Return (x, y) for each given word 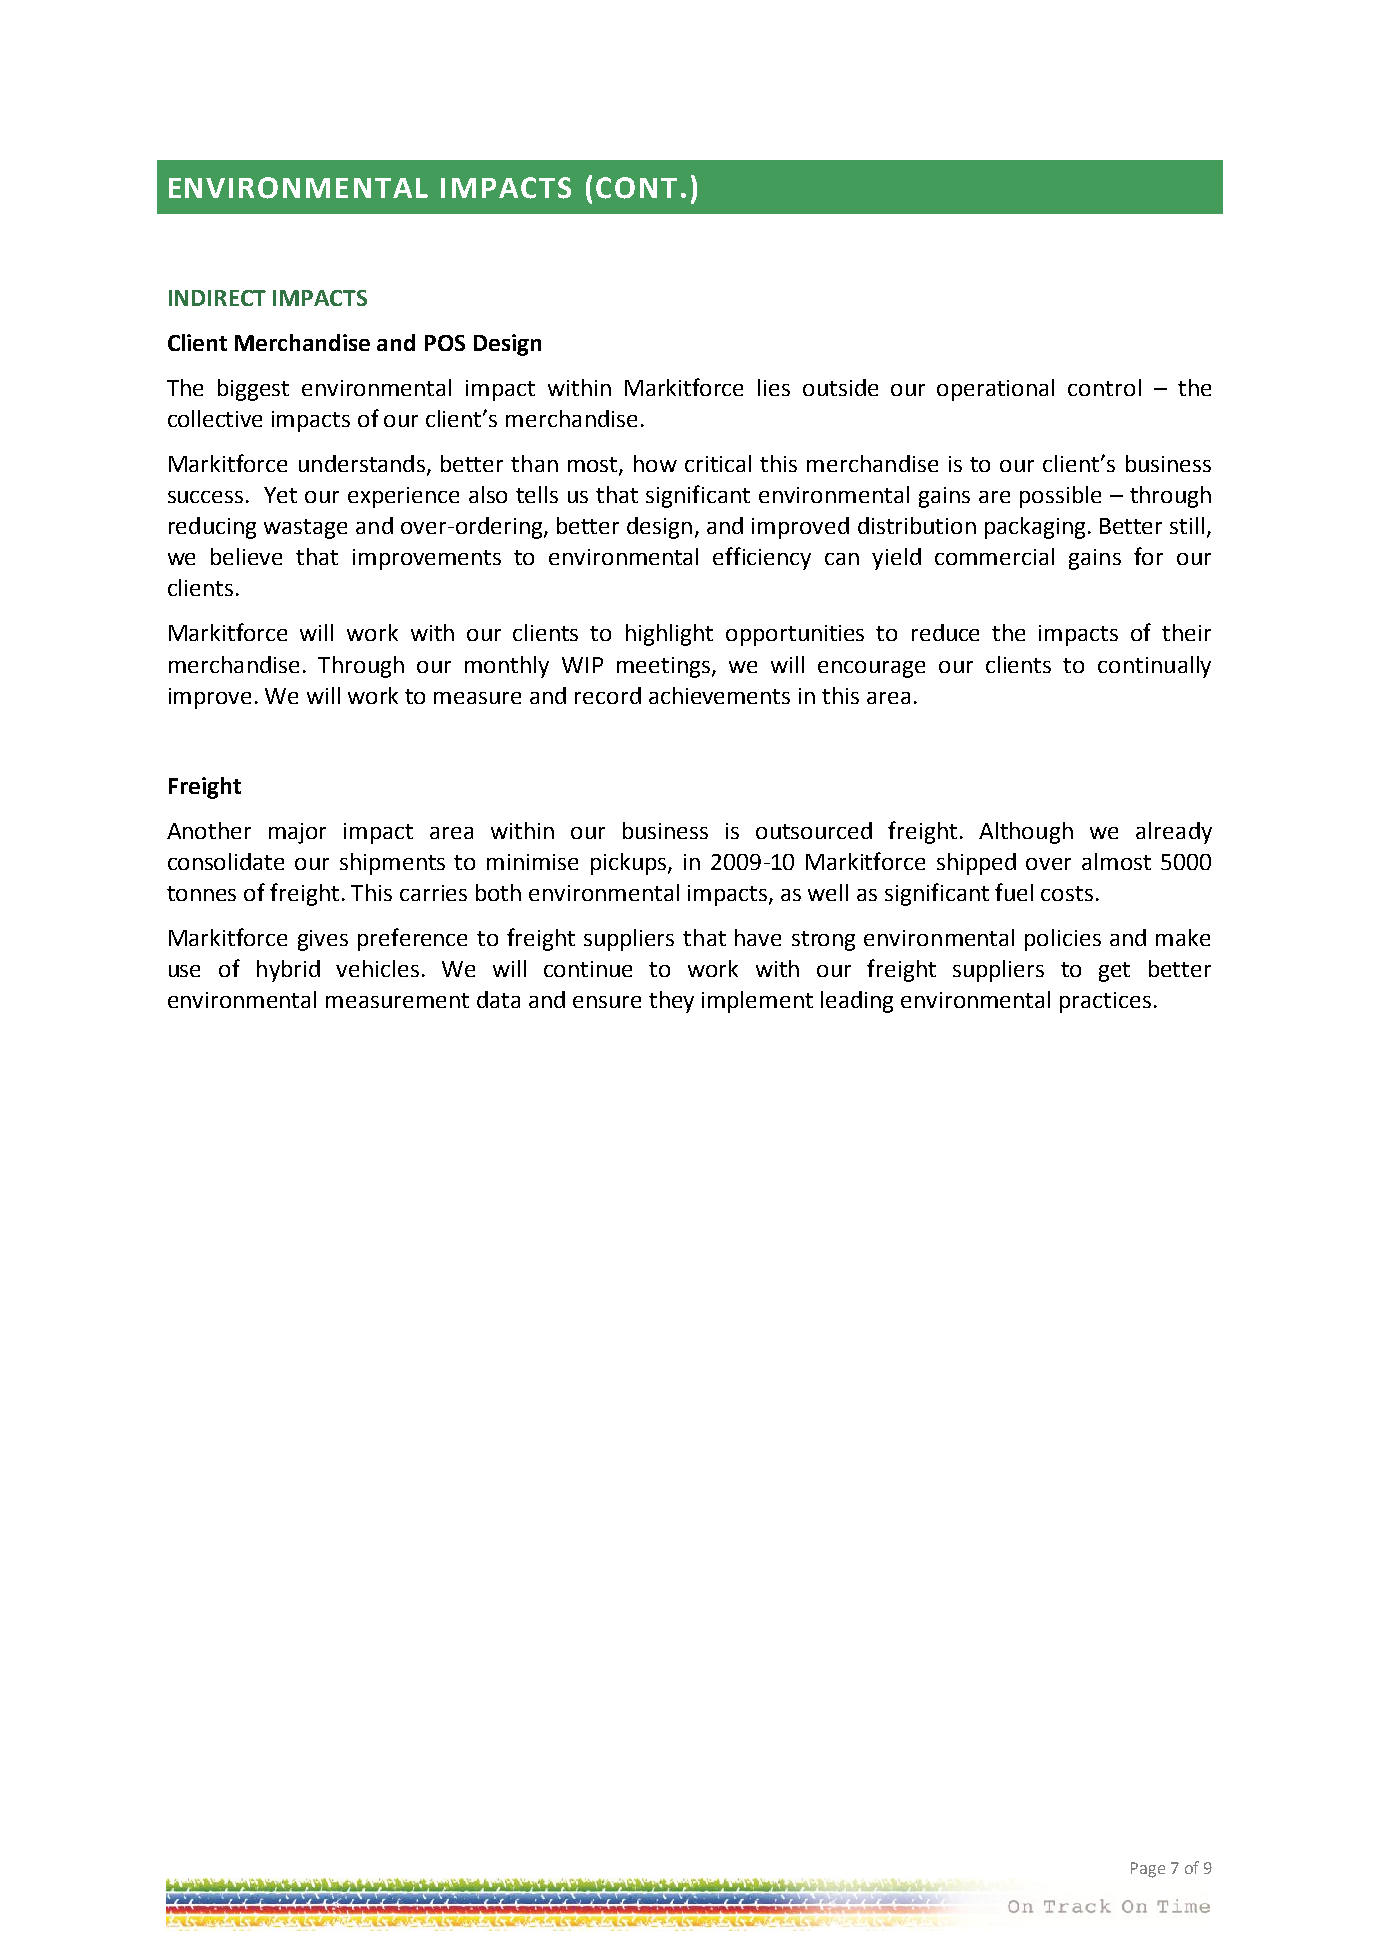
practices (1105, 1002)
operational (995, 390)
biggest (253, 390)
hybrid (288, 971)
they (671, 1002)
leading (857, 1002)
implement (757, 1002)
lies (774, 387)
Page (1148, 1870)
